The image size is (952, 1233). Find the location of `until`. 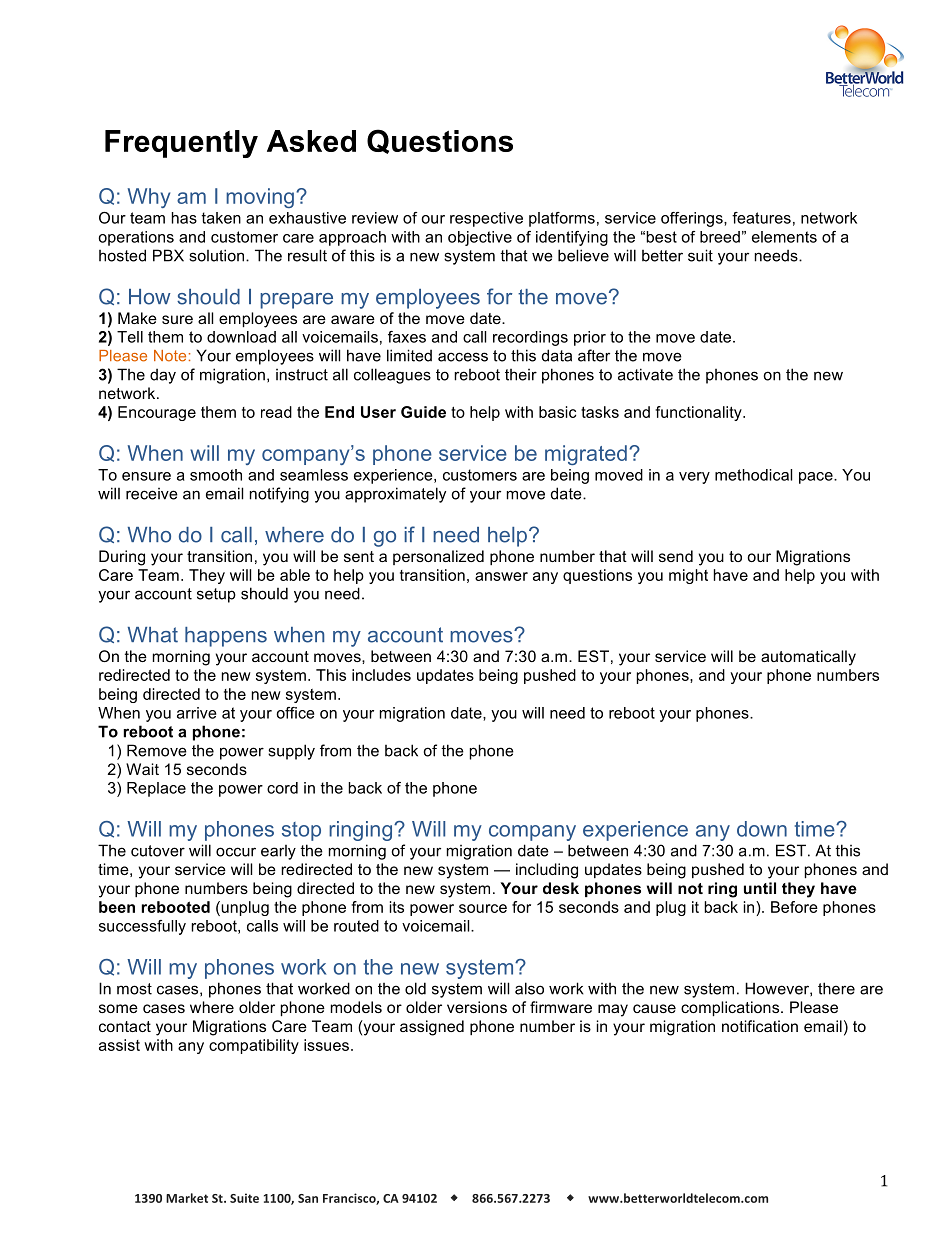

until is located at coordinates (760, 888).
